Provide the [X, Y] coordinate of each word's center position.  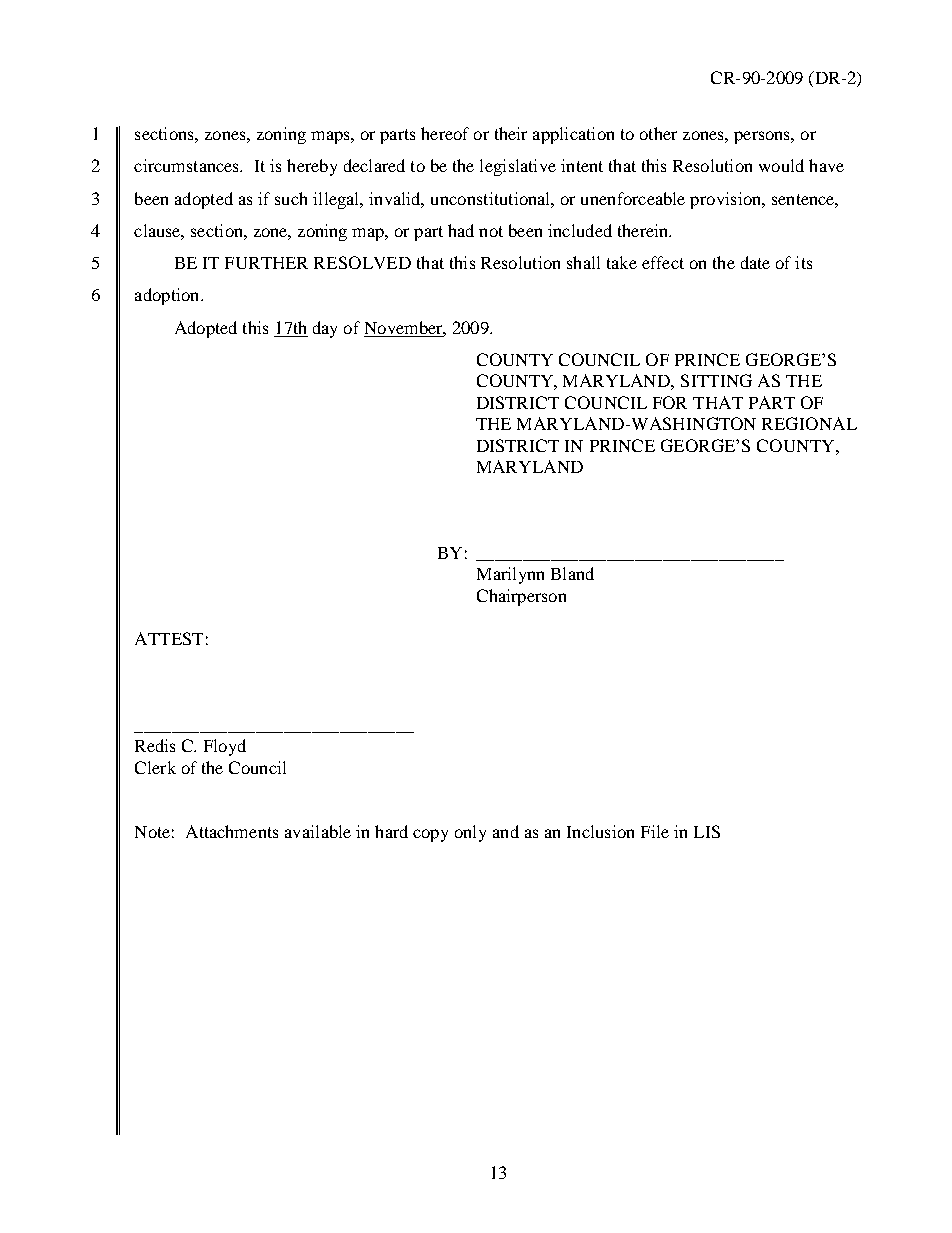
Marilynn [510, 575]
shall [583, 262]
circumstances [188, 165]
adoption [168, 296]
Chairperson [521, 597]
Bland [572, 573]
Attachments [232, 831]
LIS [707, 831]
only [470, 833]
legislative [518, 167]
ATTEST [169, 638]
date [755, 262]
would [781, 165]
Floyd [225, 747]
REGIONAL [809, 423]
